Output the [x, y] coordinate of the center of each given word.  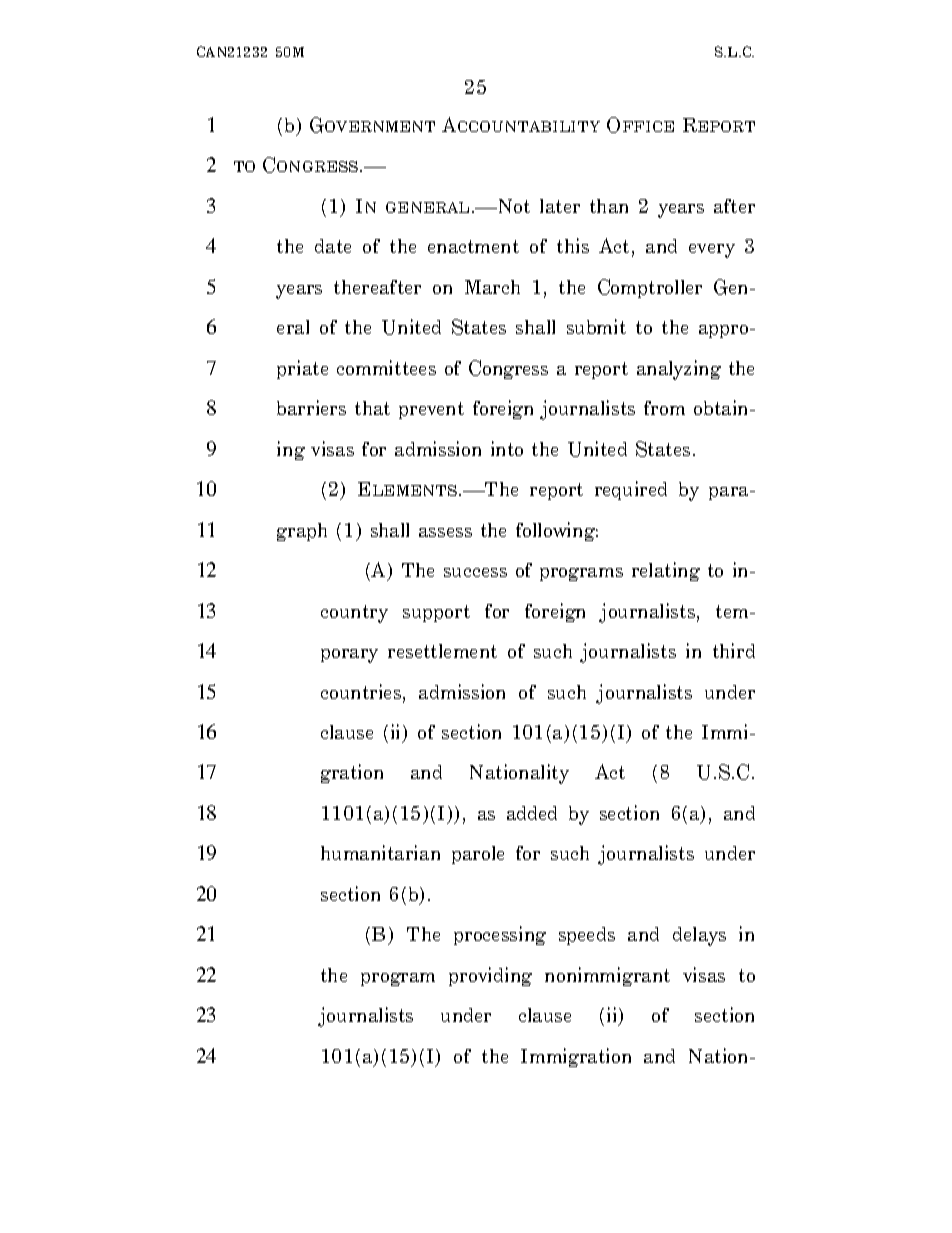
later [560, 206]
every [712, 251]
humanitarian [380, 852]
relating [666, 571]
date [333, 246]
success [475, 572]
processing [500, 935]
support [436, 613]
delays [699, 936]
